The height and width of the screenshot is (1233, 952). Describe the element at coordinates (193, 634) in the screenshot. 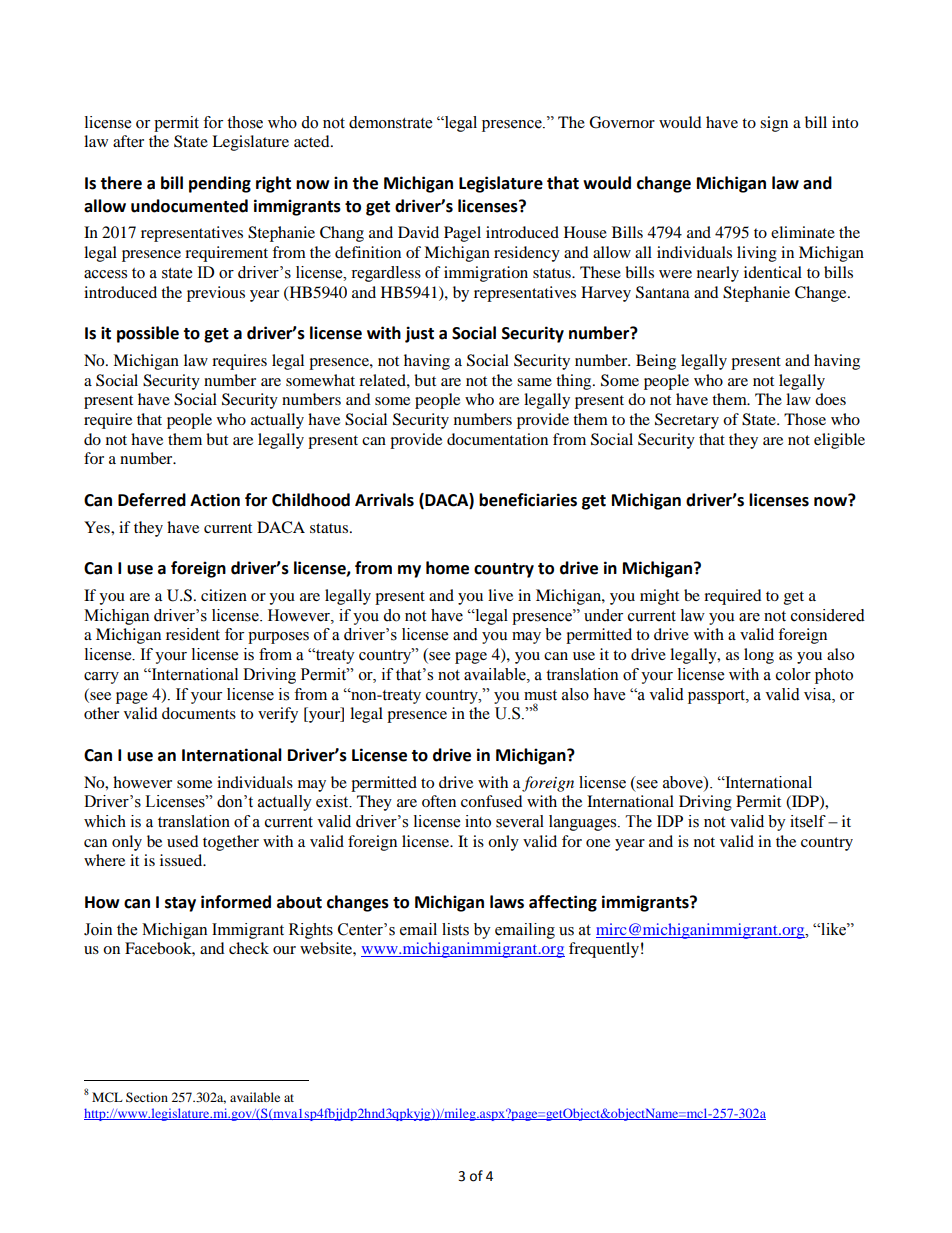

I see `resident` at that location.
